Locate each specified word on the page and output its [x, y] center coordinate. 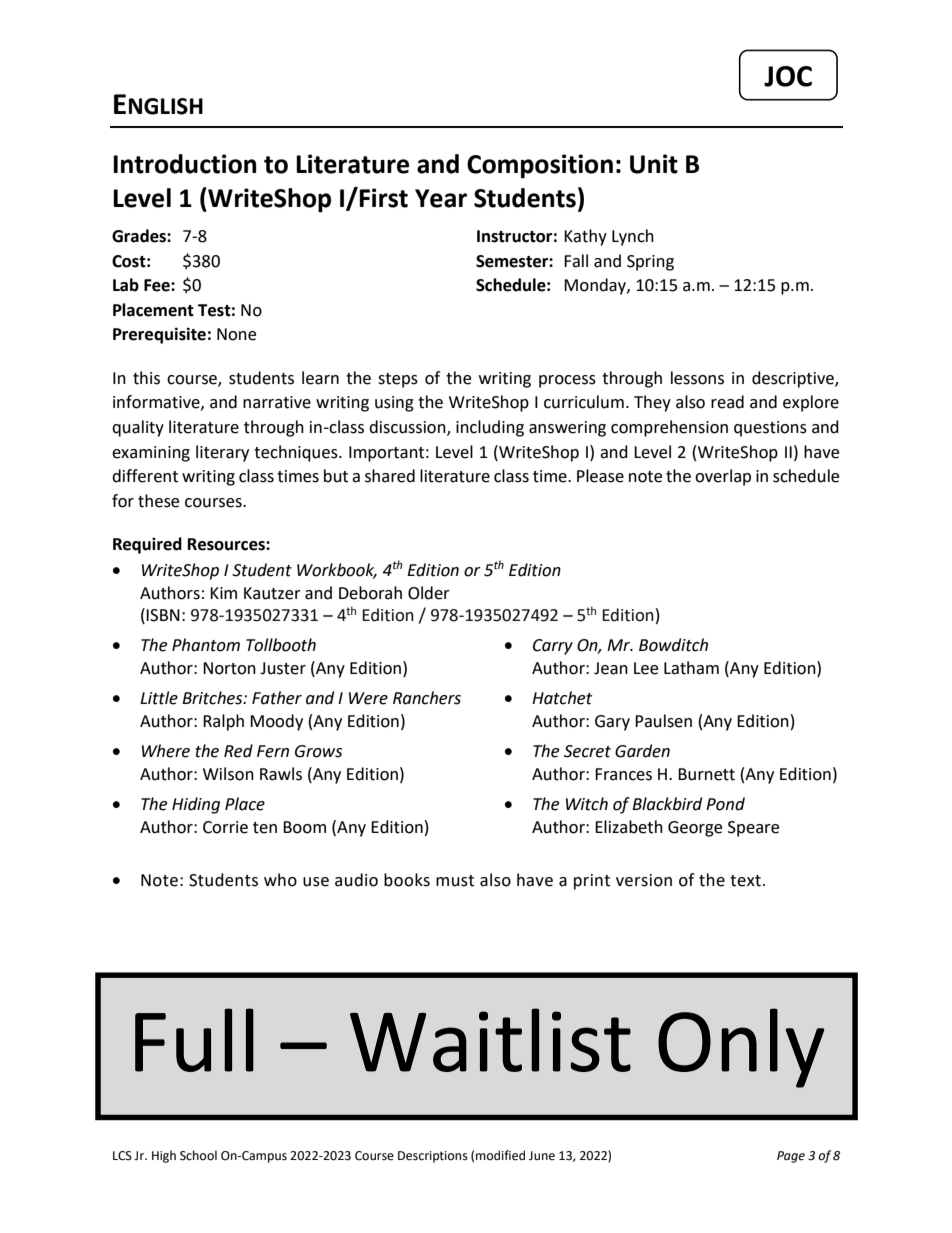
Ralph [223, 722]
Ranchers [427, 698]
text [745, 881]
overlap [723, 477]
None [236, 334]
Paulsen [663, 721]
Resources [227, 544]
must [455, 881]
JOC [788, 76]
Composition [540, 166]
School [198, 1155]
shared [390, 476]
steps [398, 380]
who [280, 880]
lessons [697, 378]
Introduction [184, 164]
